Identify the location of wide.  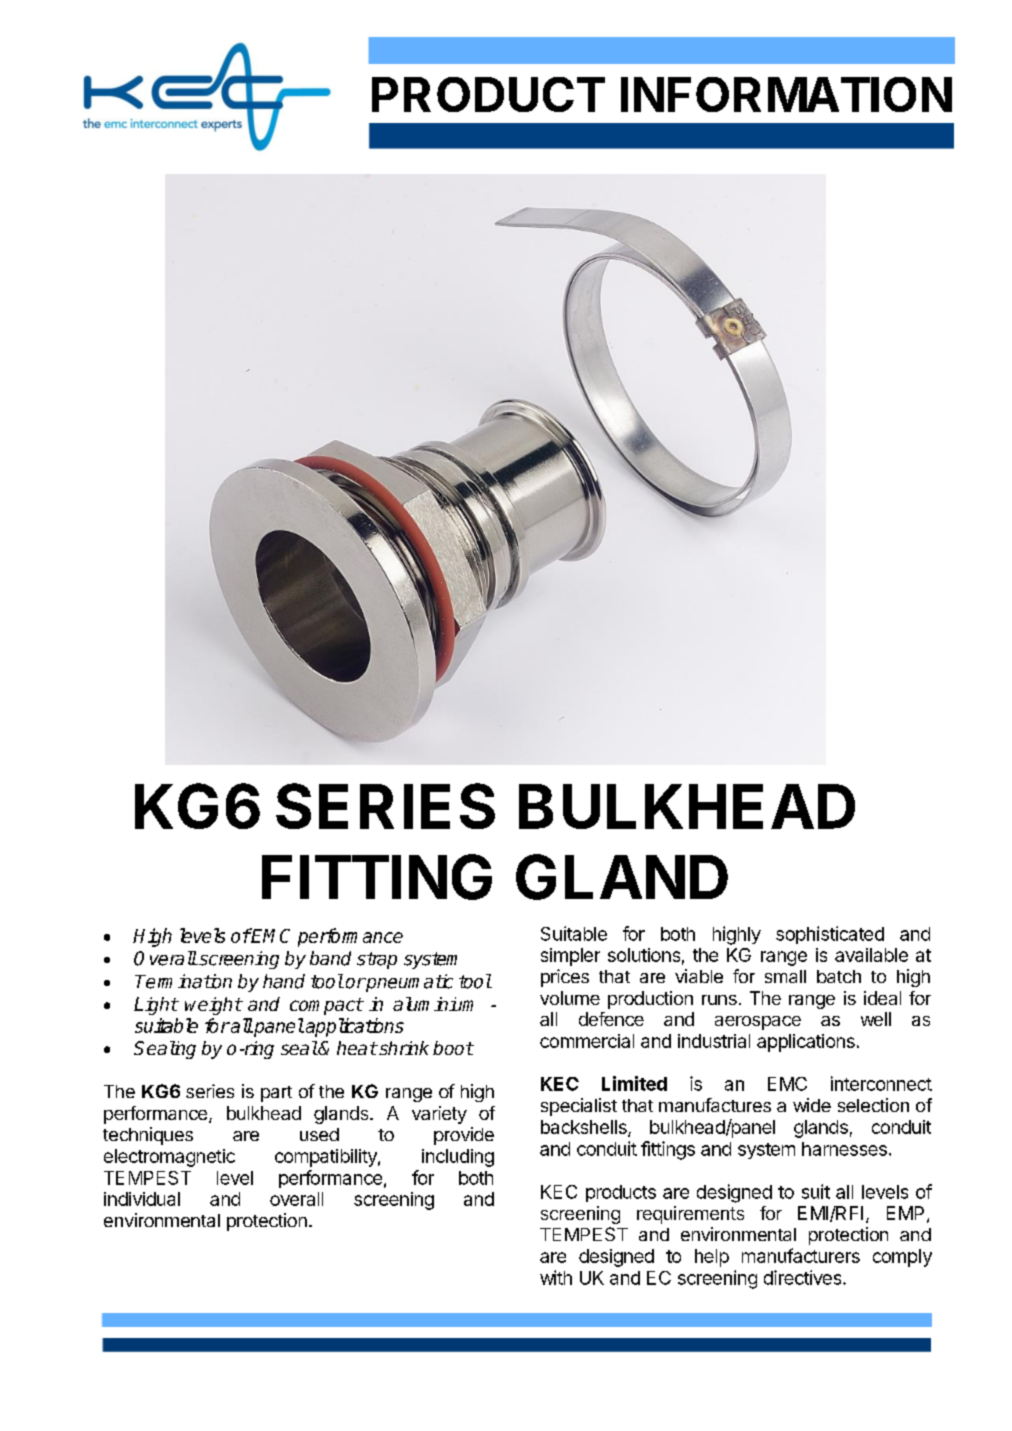
(812, 1105).
